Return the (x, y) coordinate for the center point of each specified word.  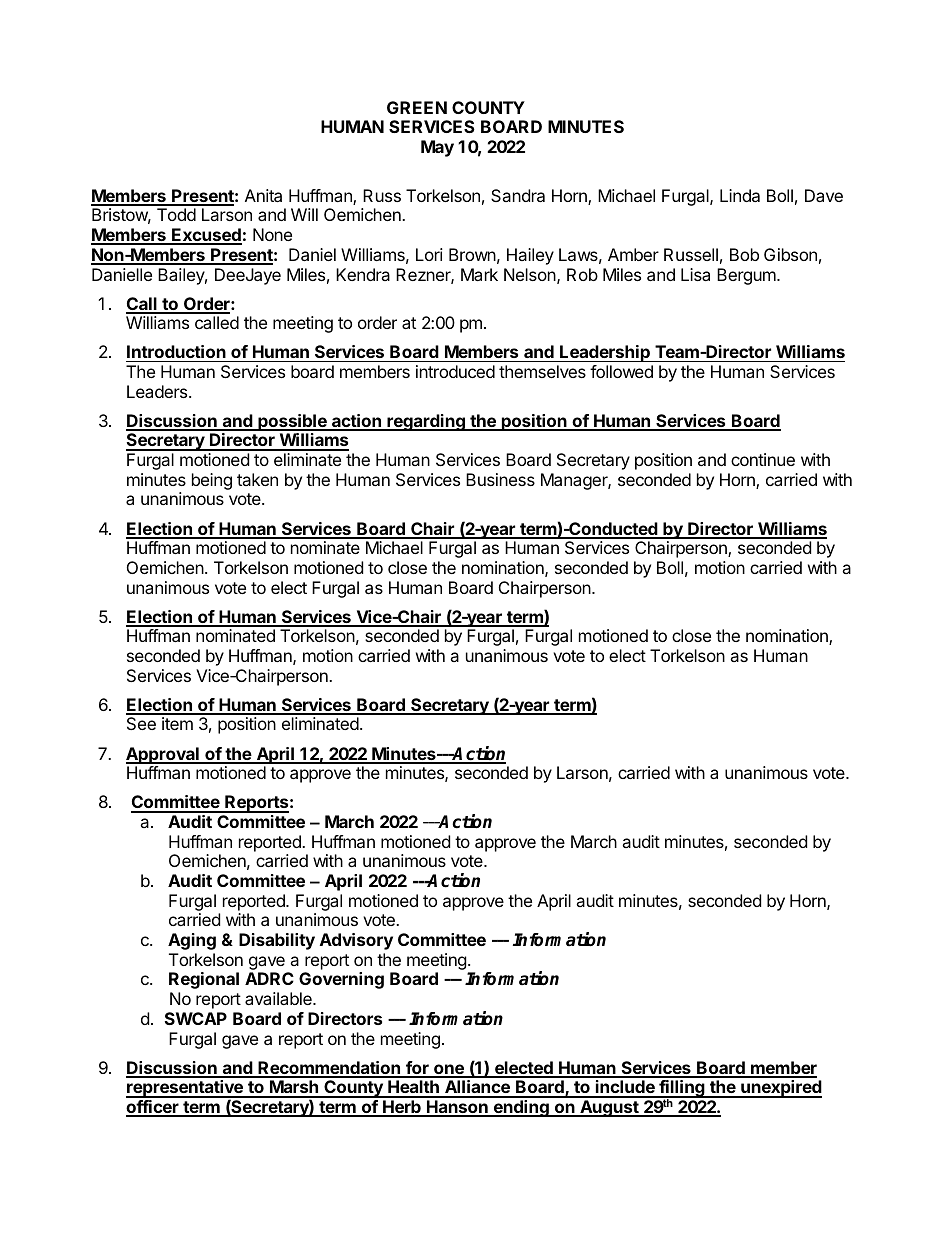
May (437, 148)
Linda (740, 195)
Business (500, 479)
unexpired (780, 1089)
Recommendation (329, 1069)
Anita (263, 195)
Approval (163, 755)
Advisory (356, 941)
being (212, 481)
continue (763, 459)
